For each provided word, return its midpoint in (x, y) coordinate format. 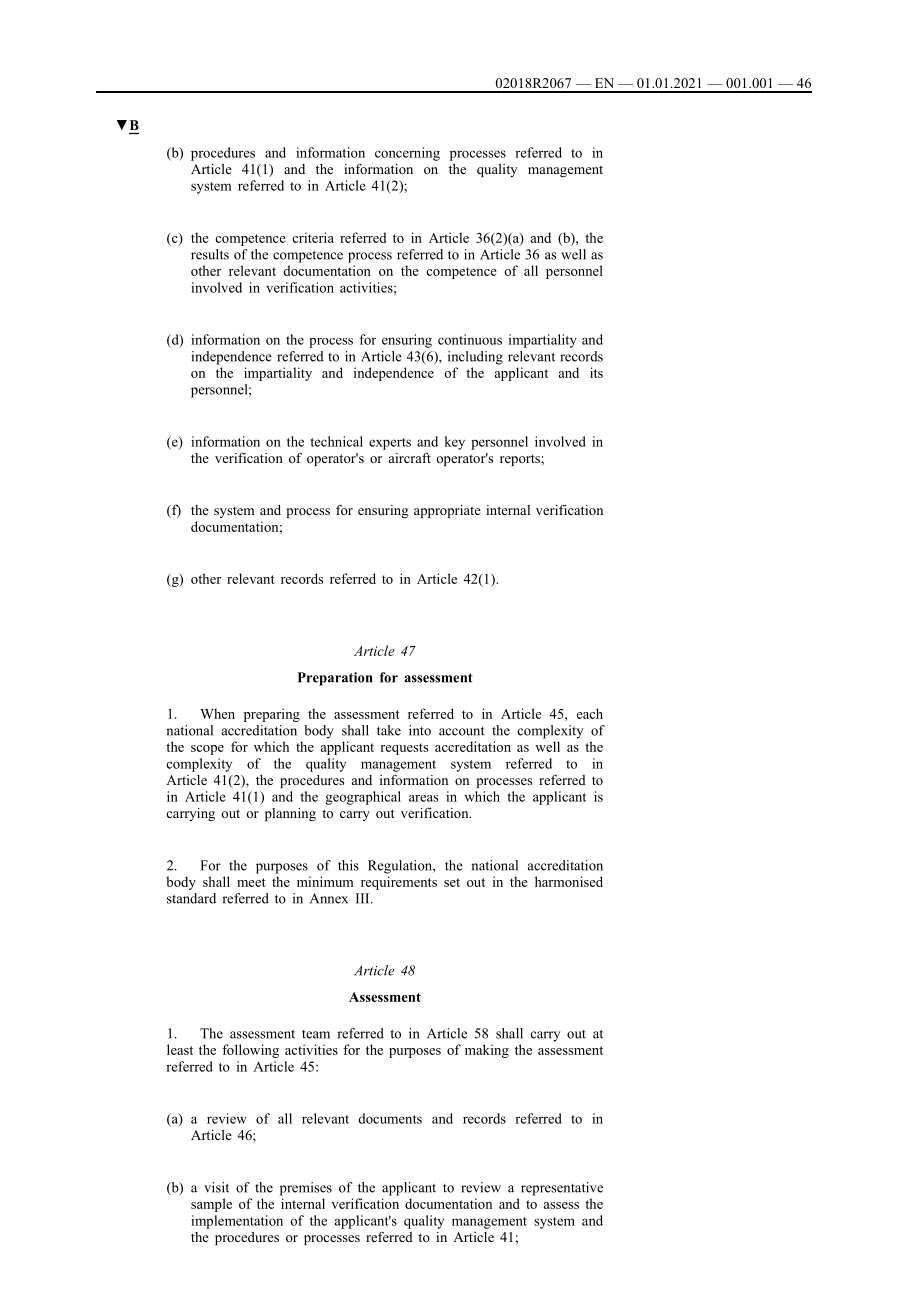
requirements (399, 883)
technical (336, 441)
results (210, 254)
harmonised (569, 881)
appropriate (447, 511)
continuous (470, 339)
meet (251, 882)
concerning (407, 154)
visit (216, 1187)
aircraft (410, 458)
